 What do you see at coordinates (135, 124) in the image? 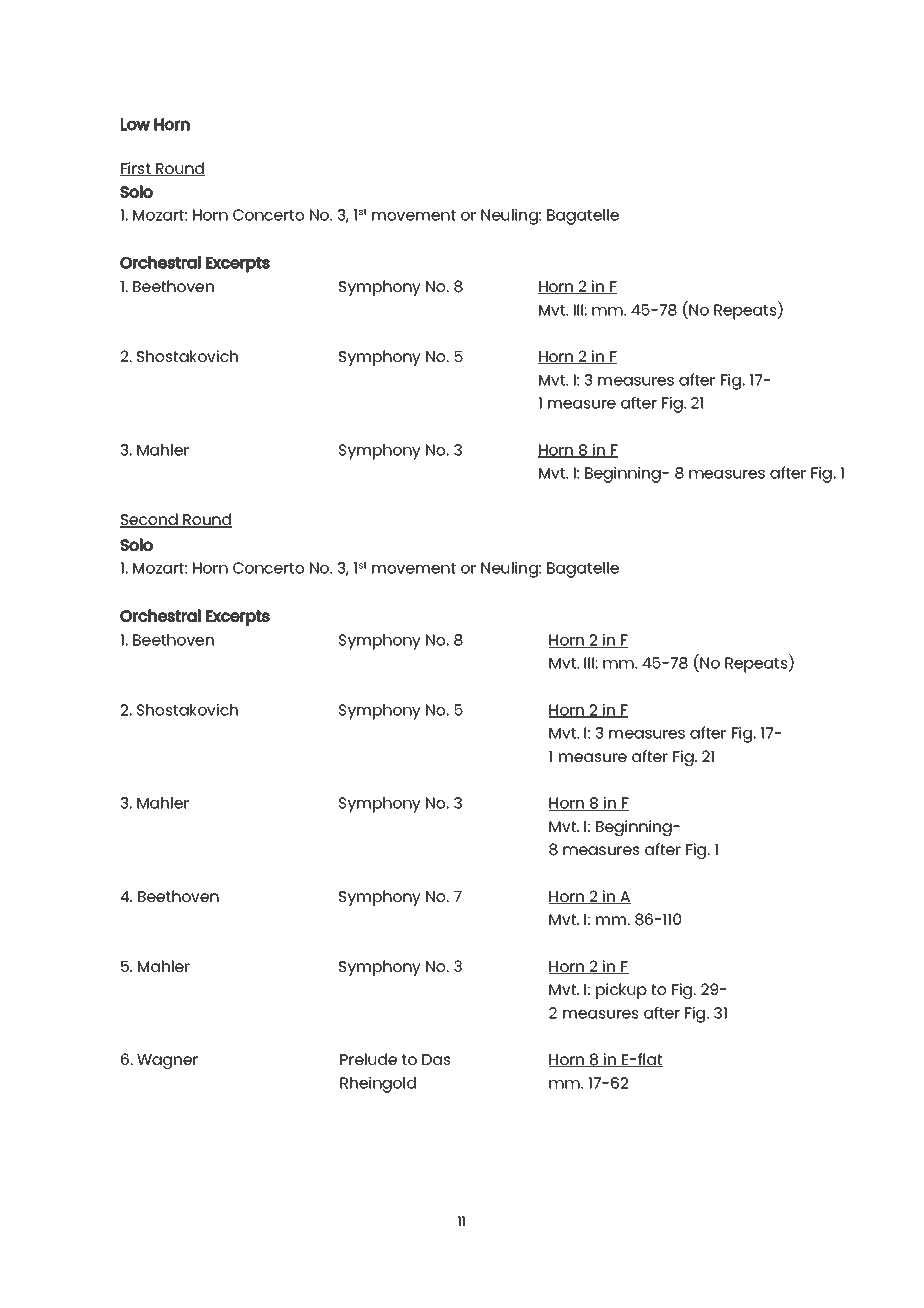
I see `Low` at bounding box center [135, 124].
